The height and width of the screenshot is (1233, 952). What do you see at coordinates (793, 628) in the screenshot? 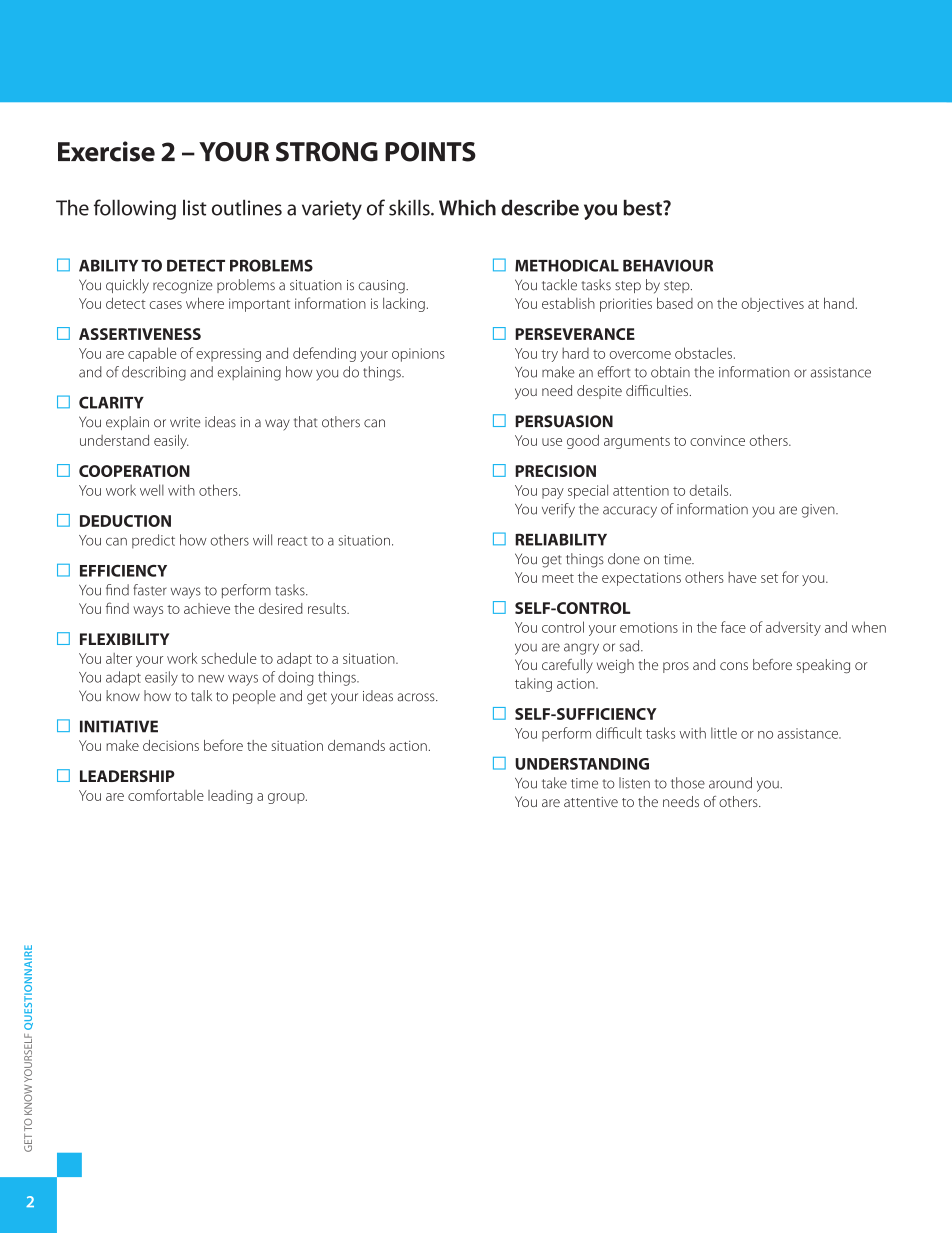
I see `adversity` at bounding box center [793, 628].
